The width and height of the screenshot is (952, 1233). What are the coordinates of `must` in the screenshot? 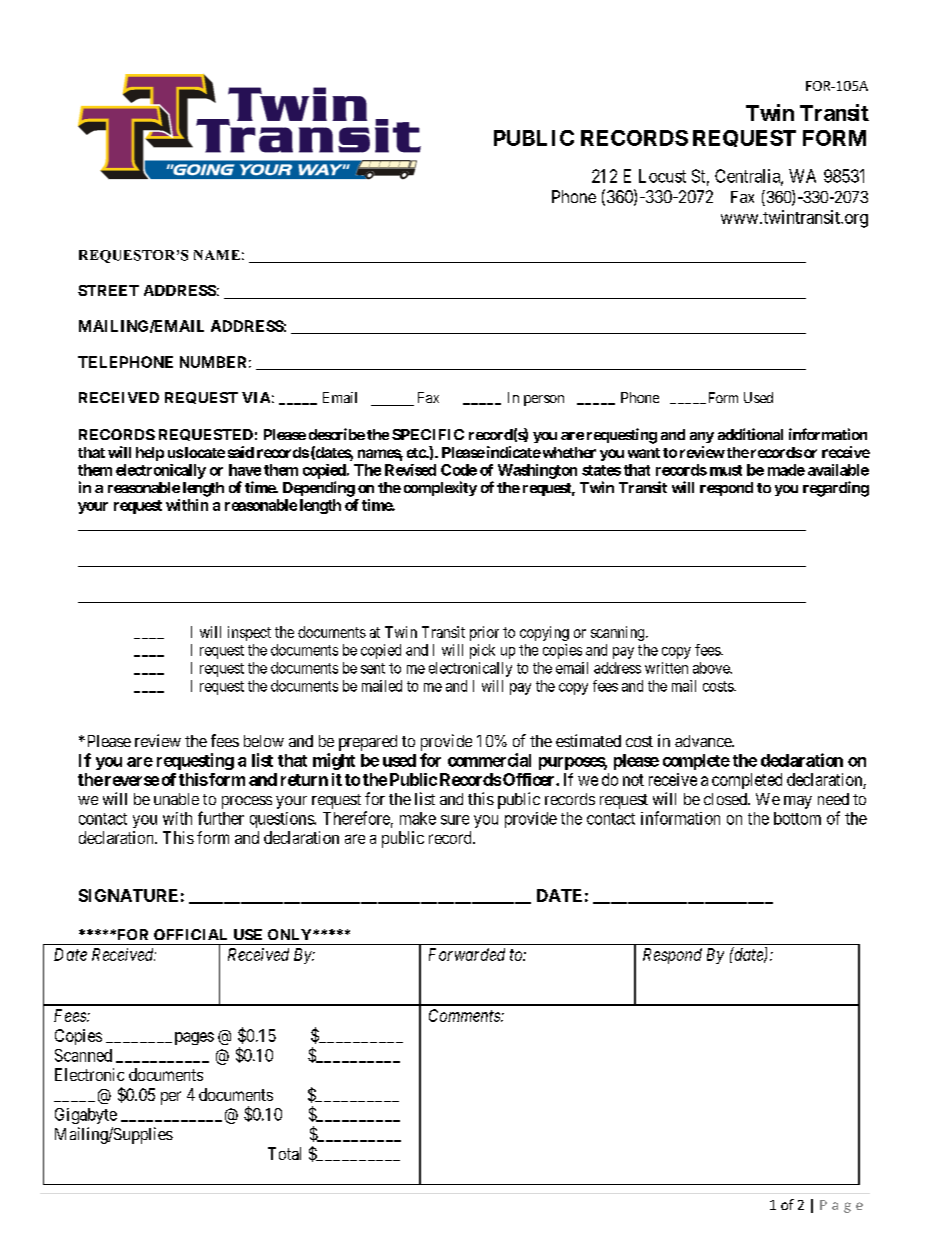 It's located at (726, 470).
